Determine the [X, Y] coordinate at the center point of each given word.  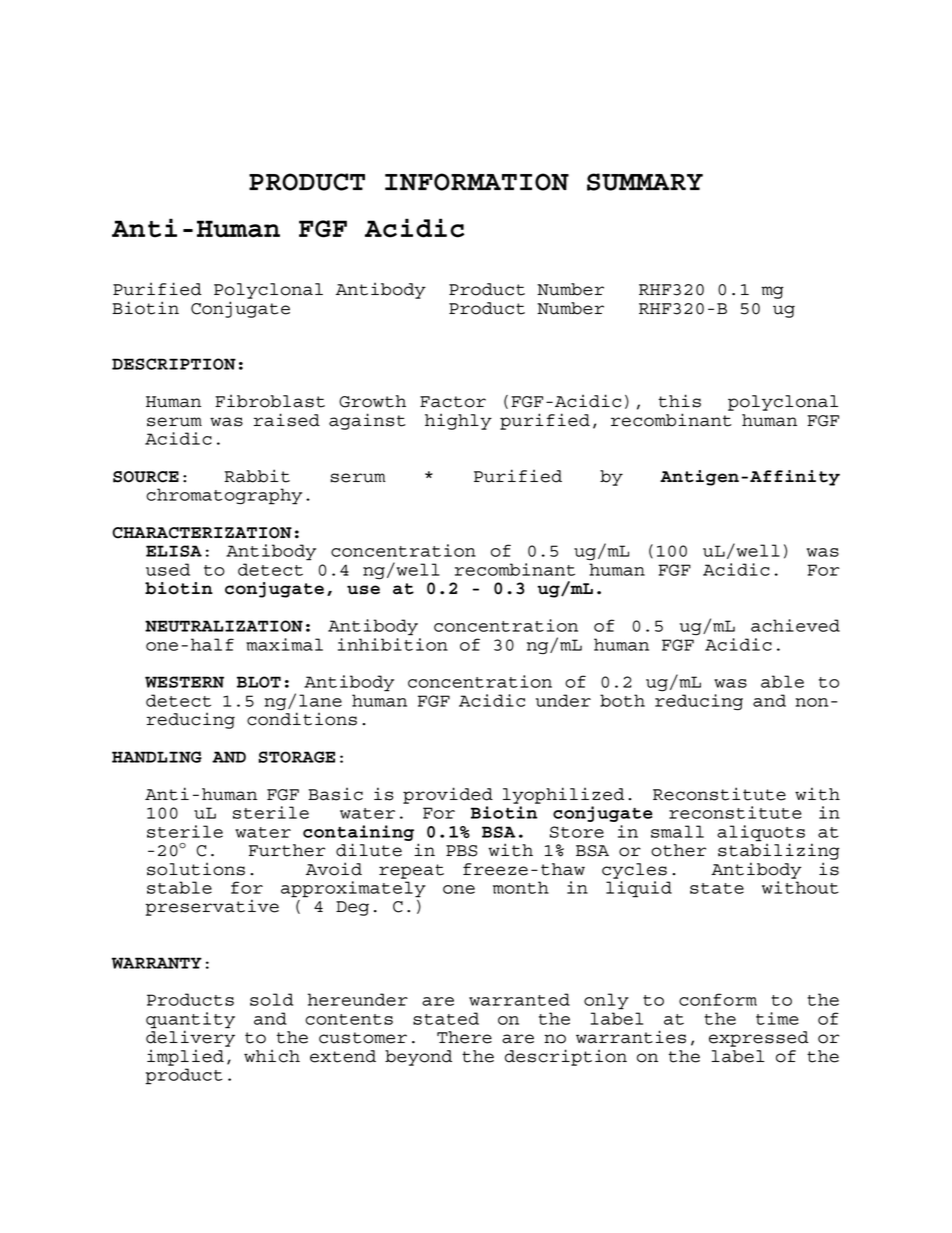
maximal [284, 644]
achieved [795, 625]
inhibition [393, 644]
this [680, 401]
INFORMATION [477, 182]
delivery [190, 1037]
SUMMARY [645, 182]
